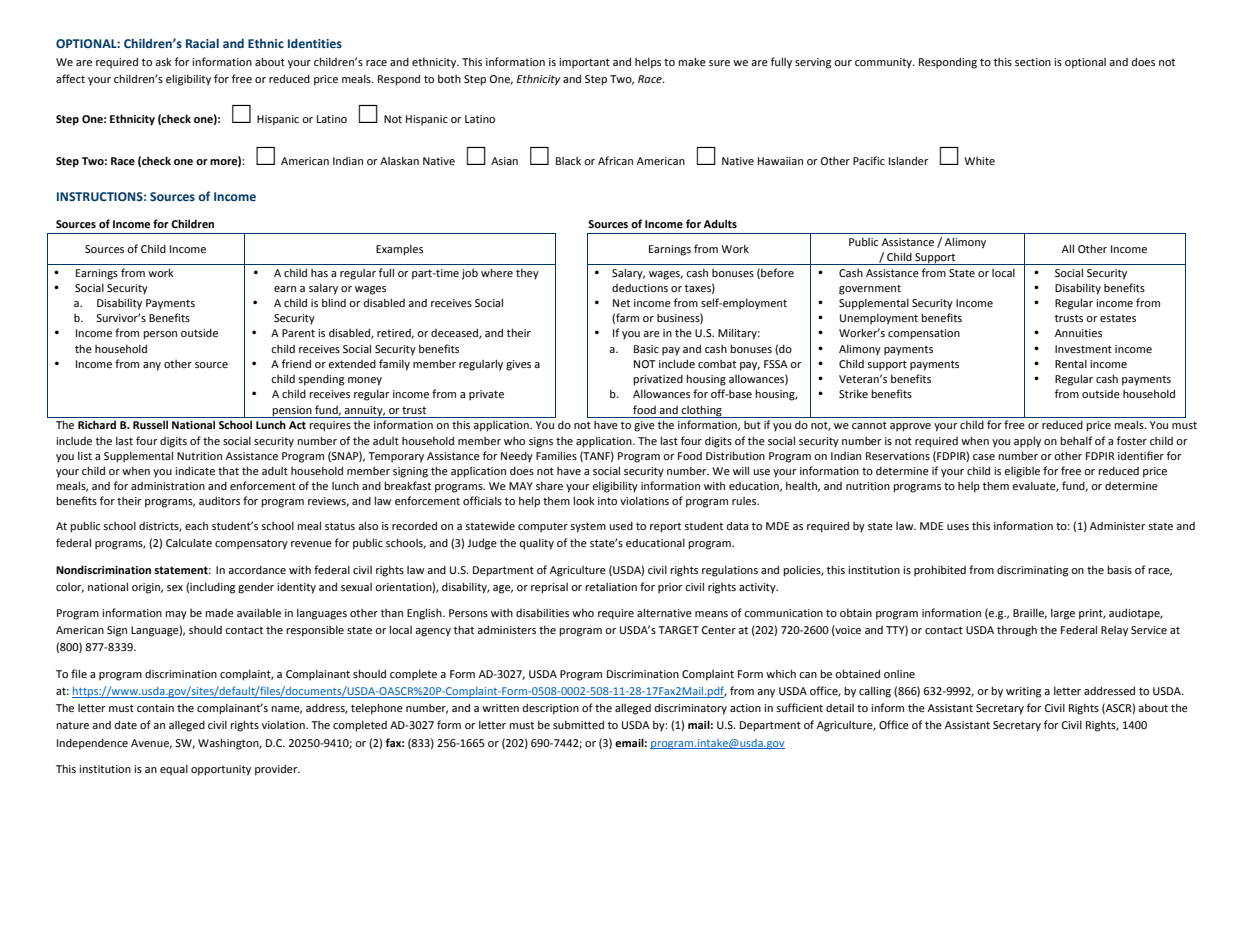  I want to click on opportunity, so click(221, 770).
